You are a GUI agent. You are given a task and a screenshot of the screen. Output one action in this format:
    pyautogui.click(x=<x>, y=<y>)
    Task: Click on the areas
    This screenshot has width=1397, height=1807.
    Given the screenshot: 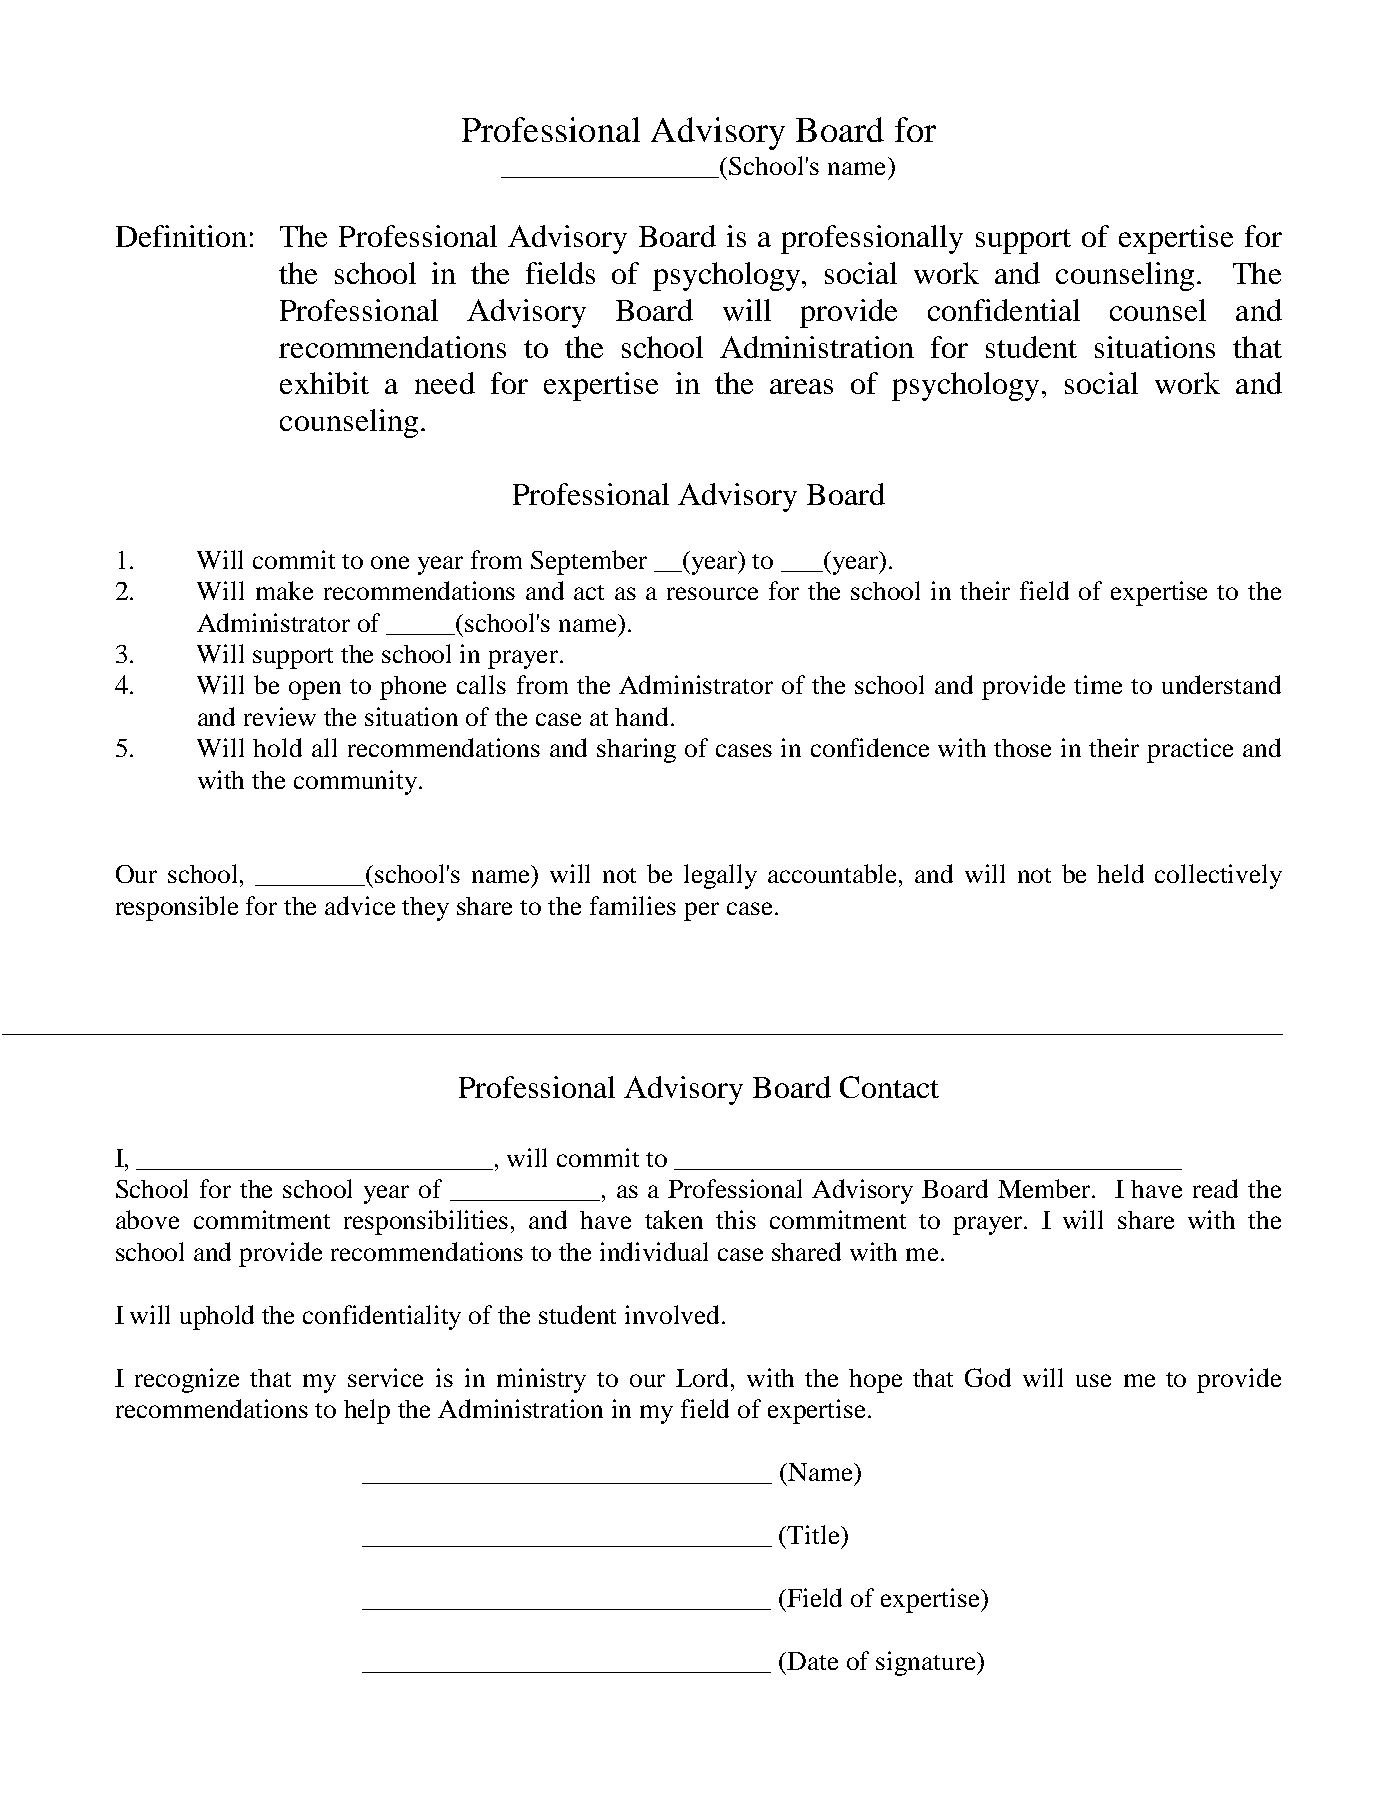 What is the action you would take?
    pyautogui.click(x=801, y=386)
